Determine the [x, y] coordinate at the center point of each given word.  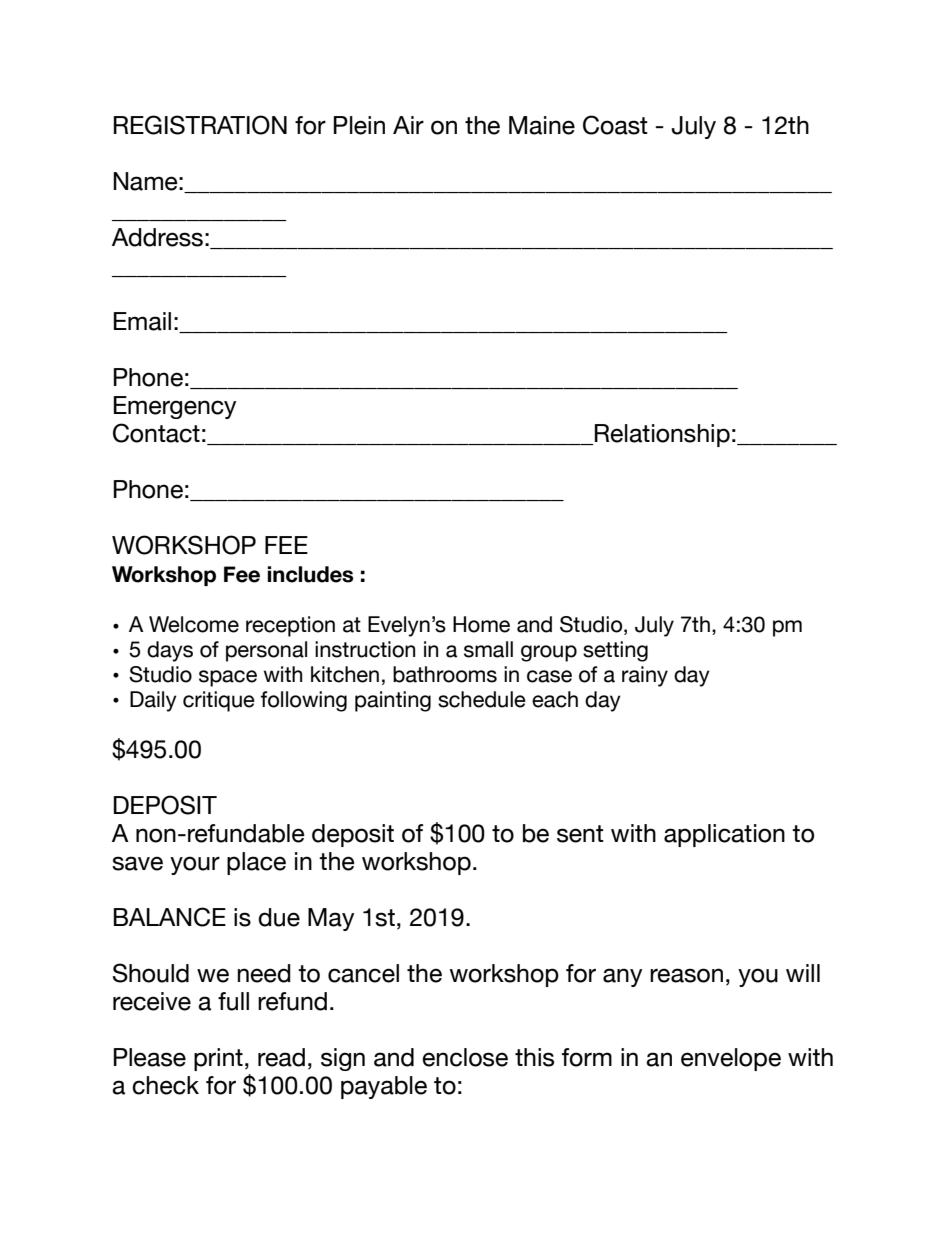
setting [615, 651]
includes [310, 574]
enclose [465, 1057]
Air [408, 125]
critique [219, 701]
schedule [482, 699]
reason [686, 975]
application [724, 835]
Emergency [175, 407]
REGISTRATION [200, 125]
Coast [615, 125]
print [218, 1059]
